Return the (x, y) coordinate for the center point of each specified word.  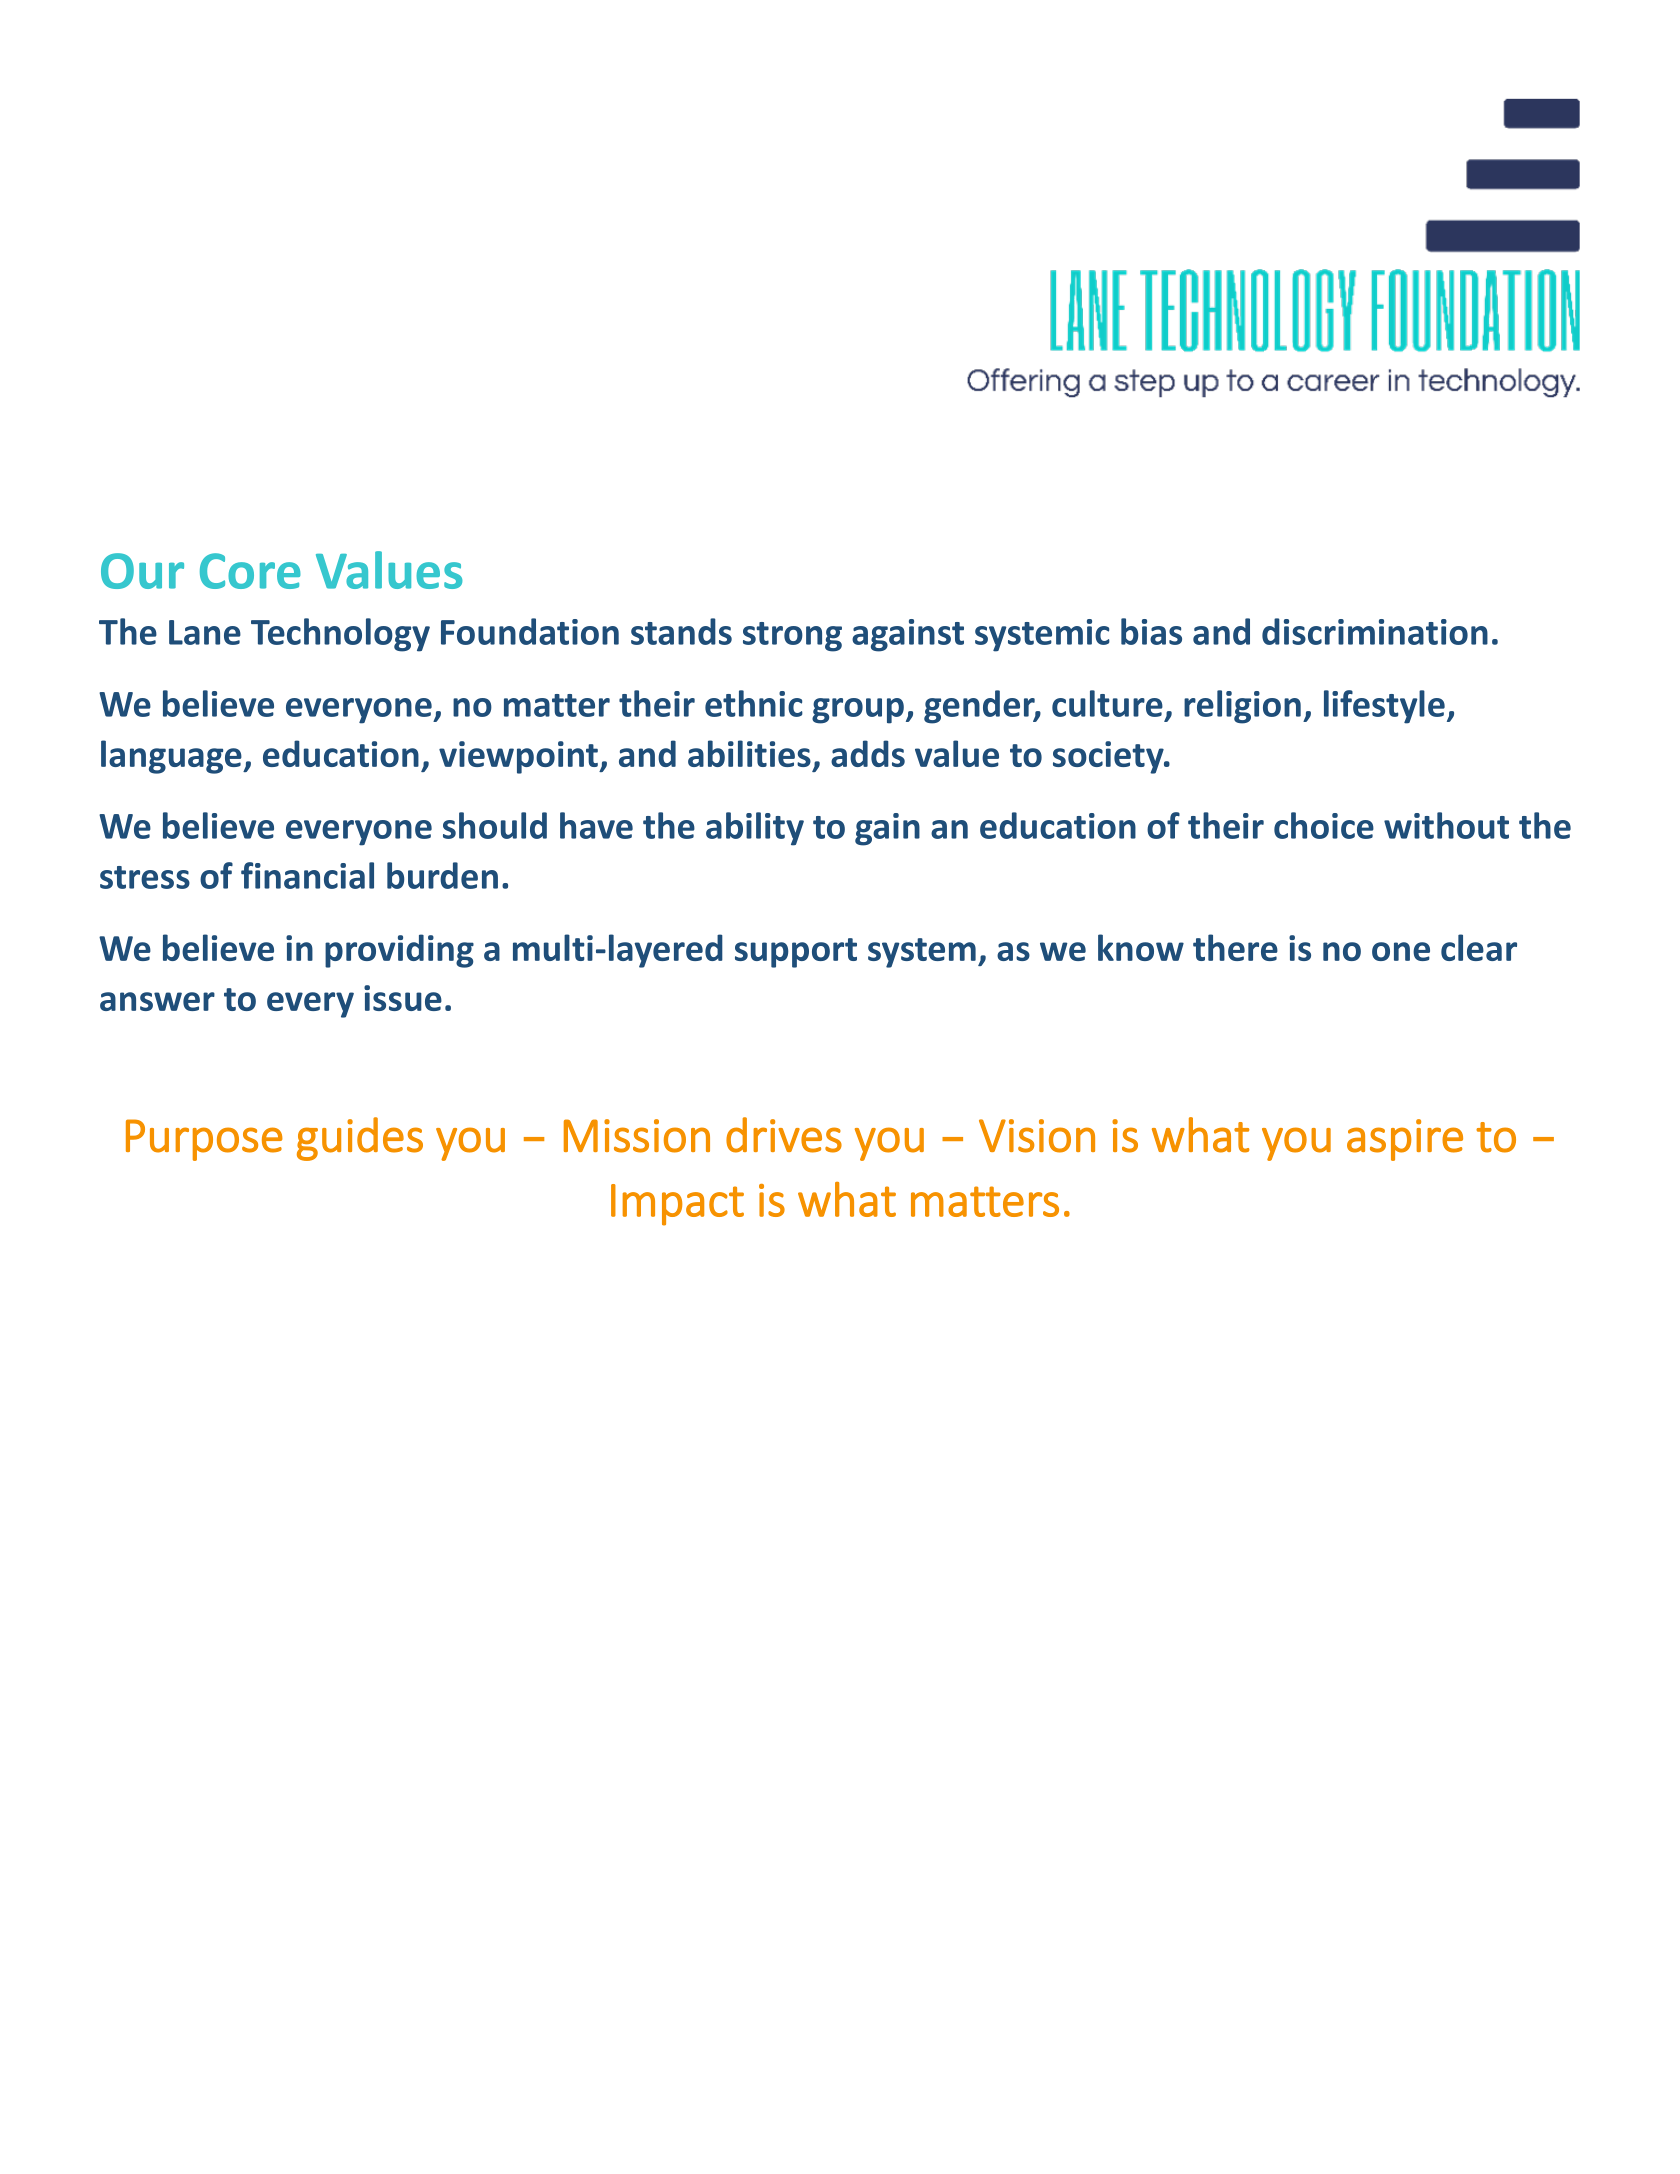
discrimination (1375, 631)
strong (792, 637)
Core (250, 571)
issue (403, 998)
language (172, 757)
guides (360, 1139)
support (796, 953)
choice (1324, 825)
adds (868, 753)
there (1235, 947)
